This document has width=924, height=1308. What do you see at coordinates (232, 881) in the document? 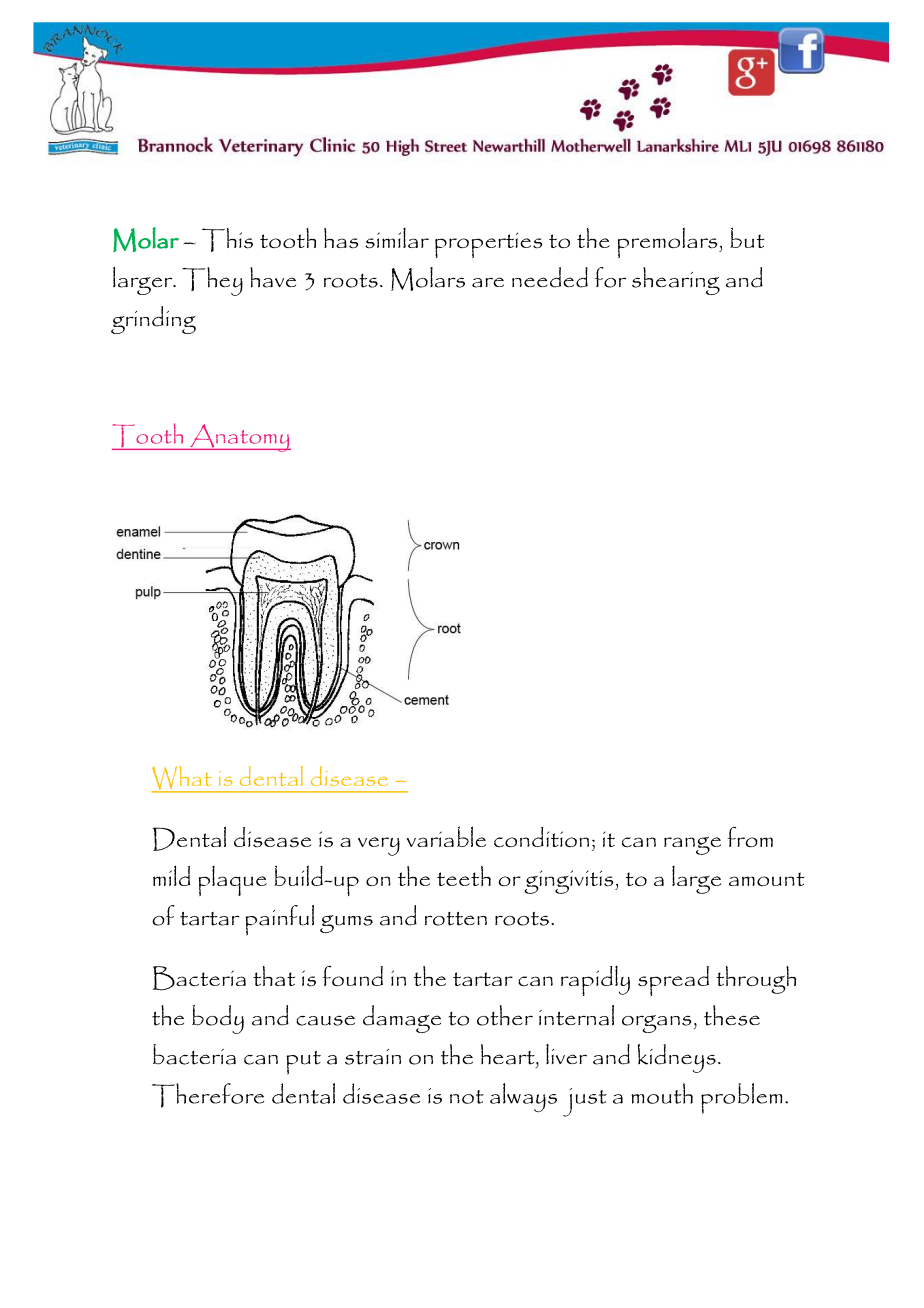
I see `plaque` at bounding box center [232, 881].
